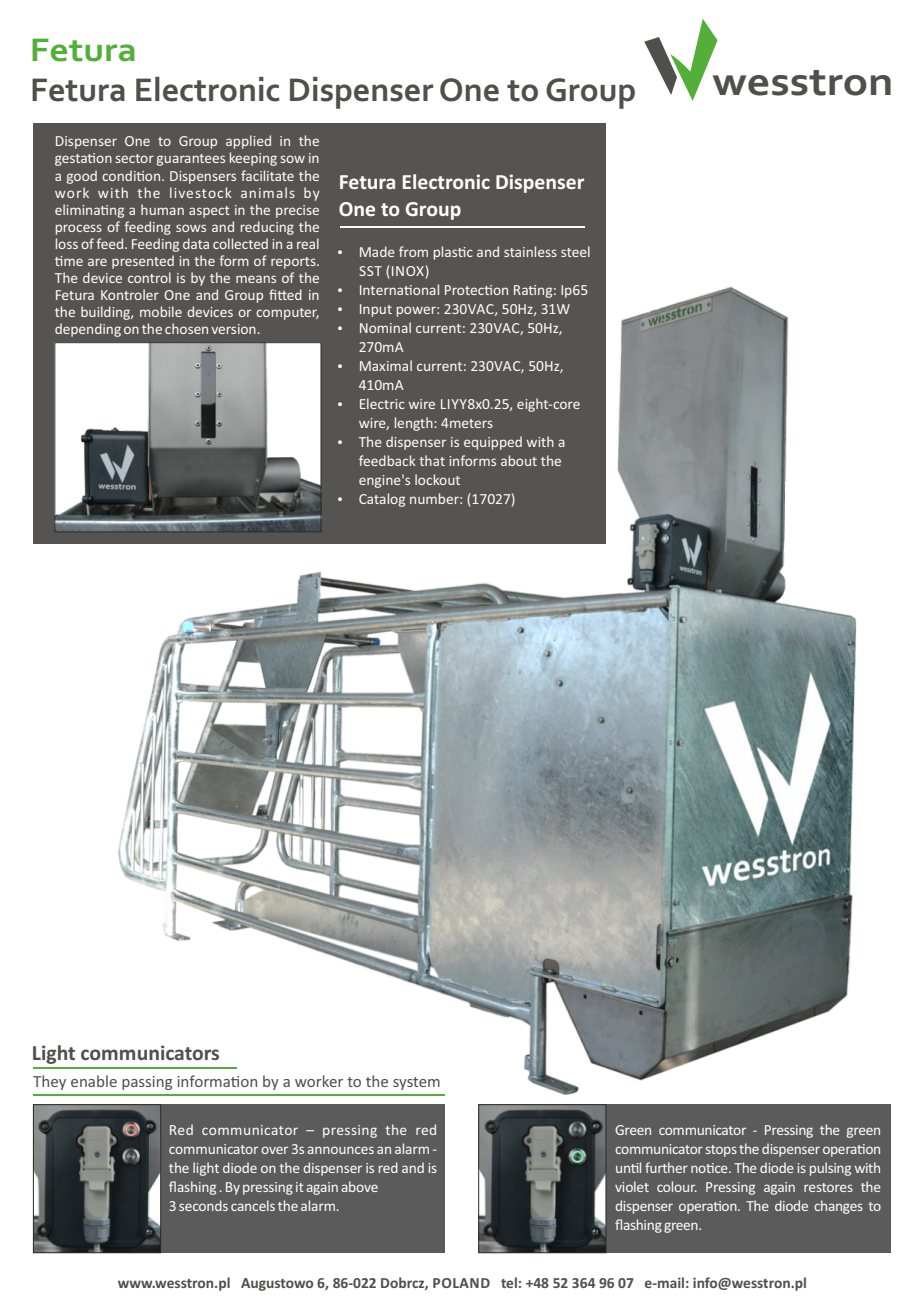 The height and width of the screenshot is (1308, 924). Describe the element at coordinates (437, 479) in the screenshot. I see `lockout` at that location.
